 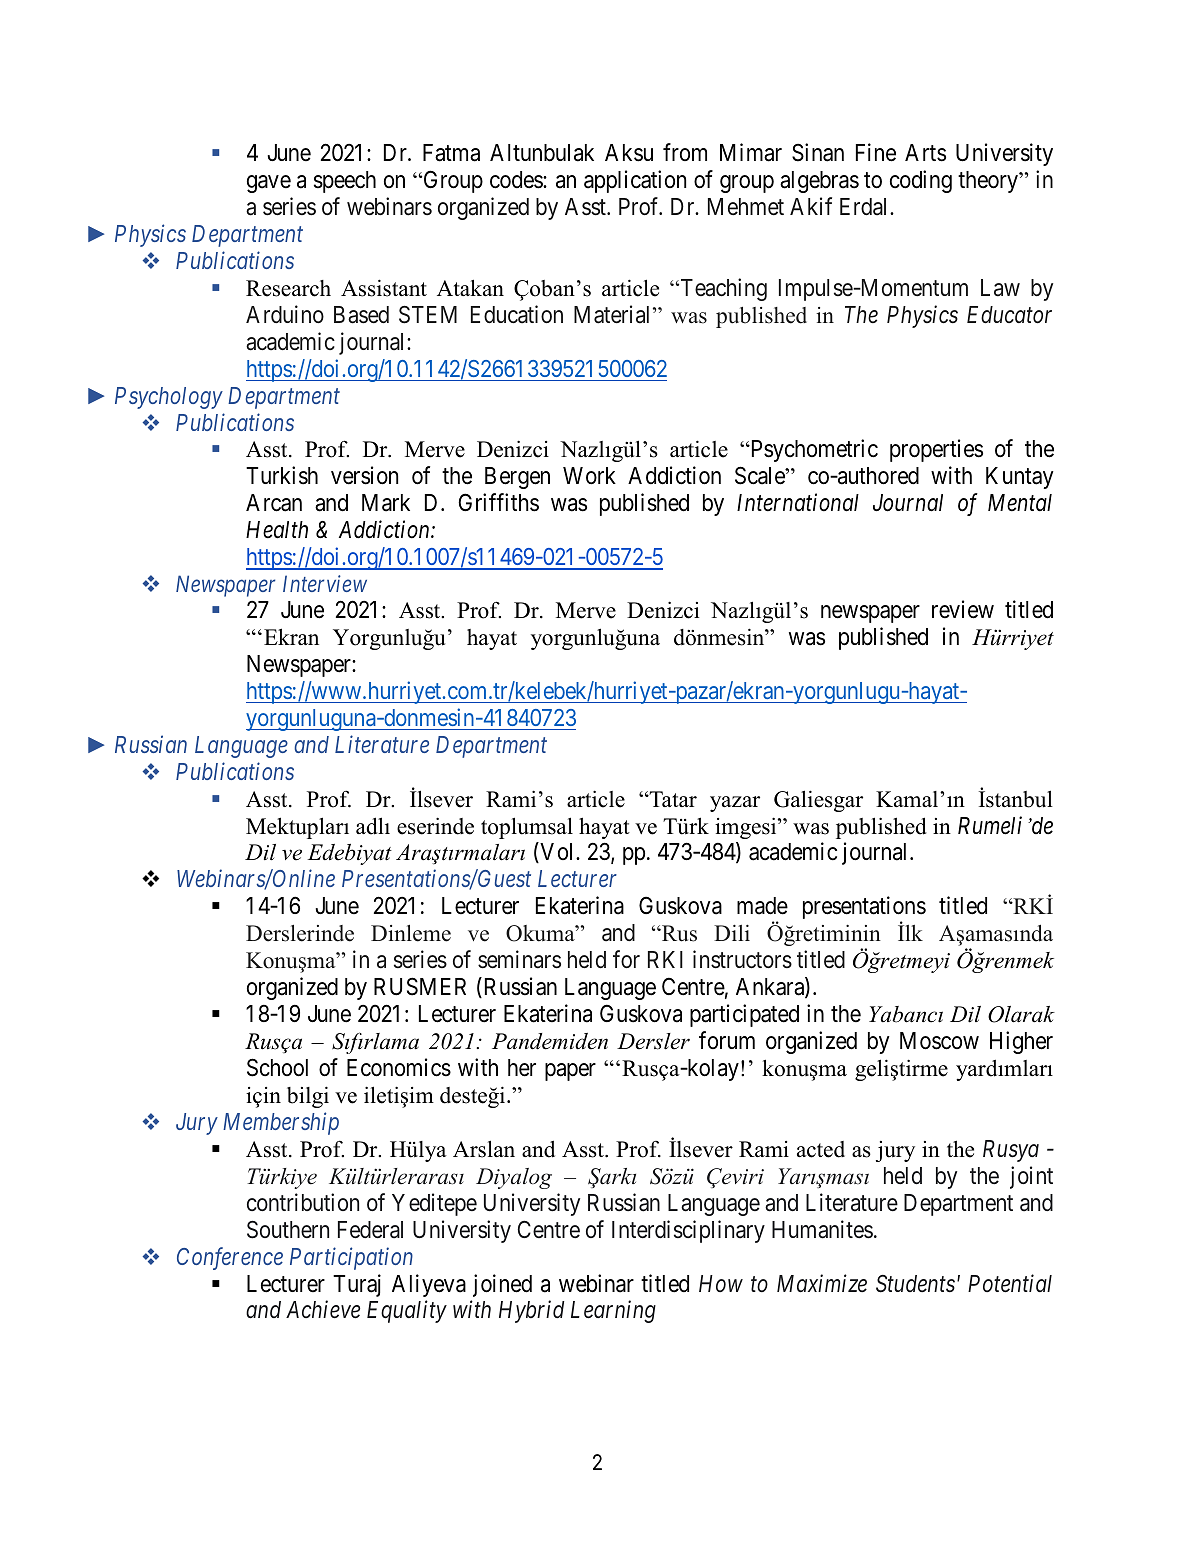 I want to click on Conference, so click(x=230, y=1258).
